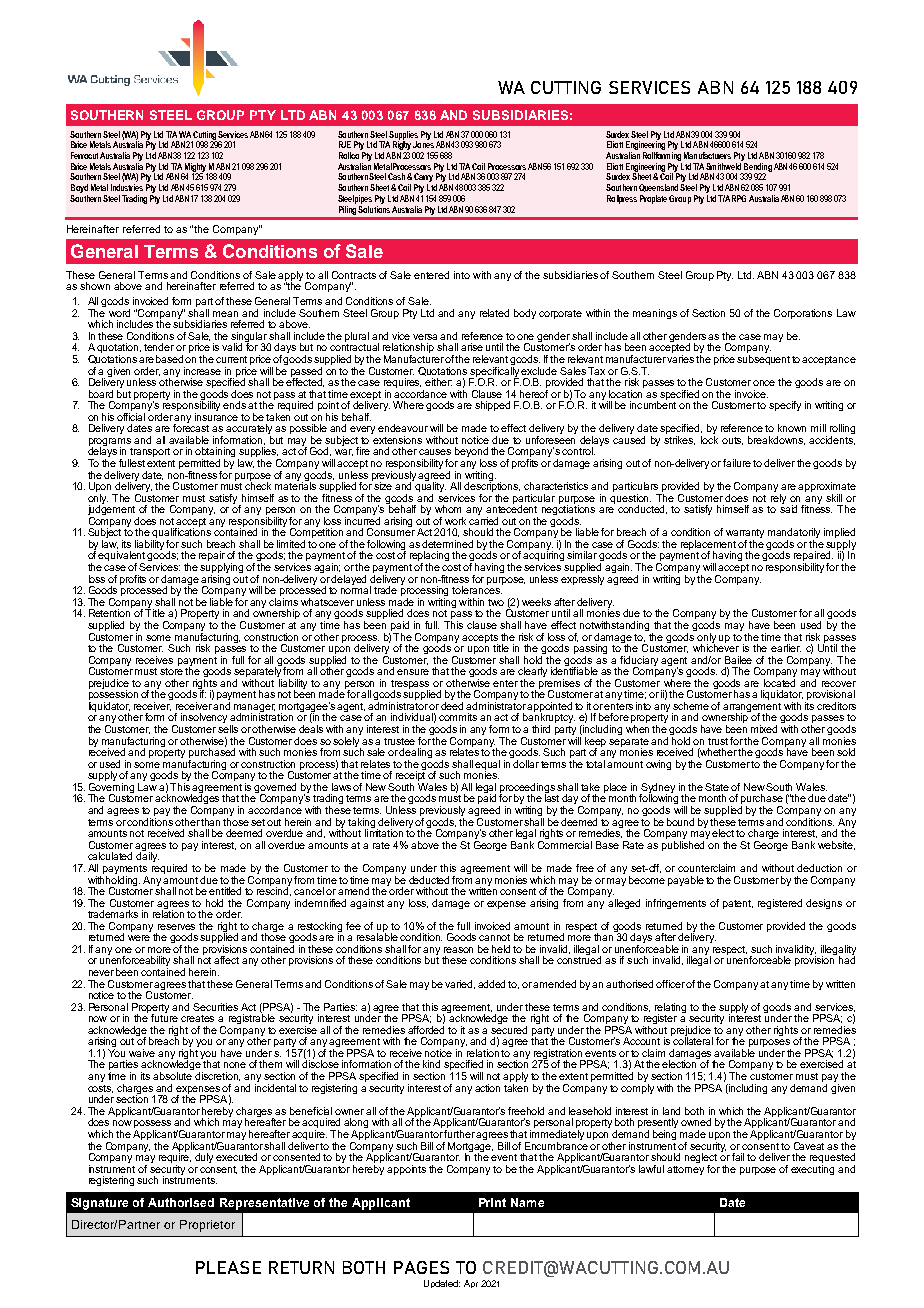 Image resolution: width=924 pixels, height=1308 pixels. Describe the element at coordinates (195, 168) in the image. I see `Mighty` at that location.
